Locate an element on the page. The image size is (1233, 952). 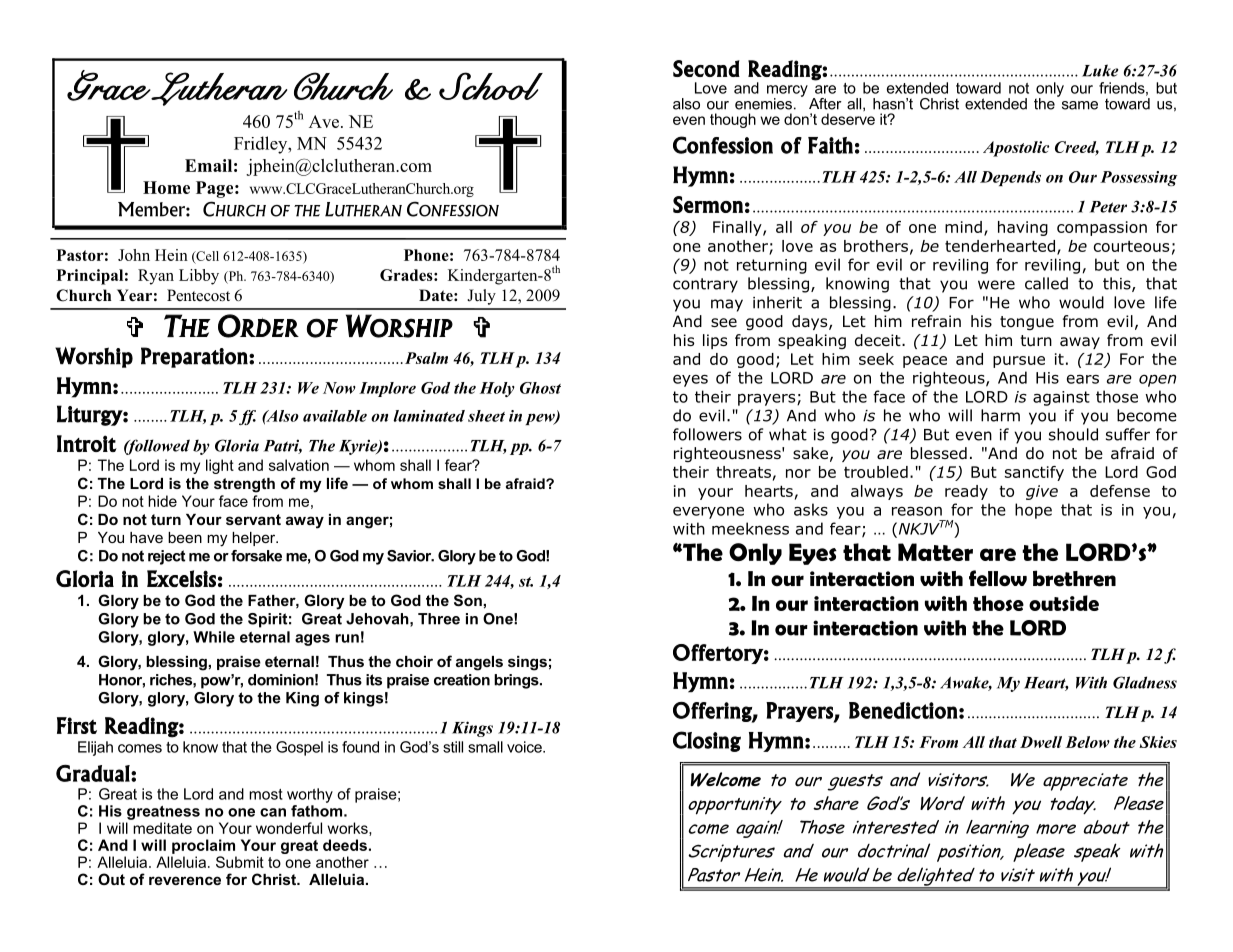
Pentecost is located at coordinates (198, 295).
